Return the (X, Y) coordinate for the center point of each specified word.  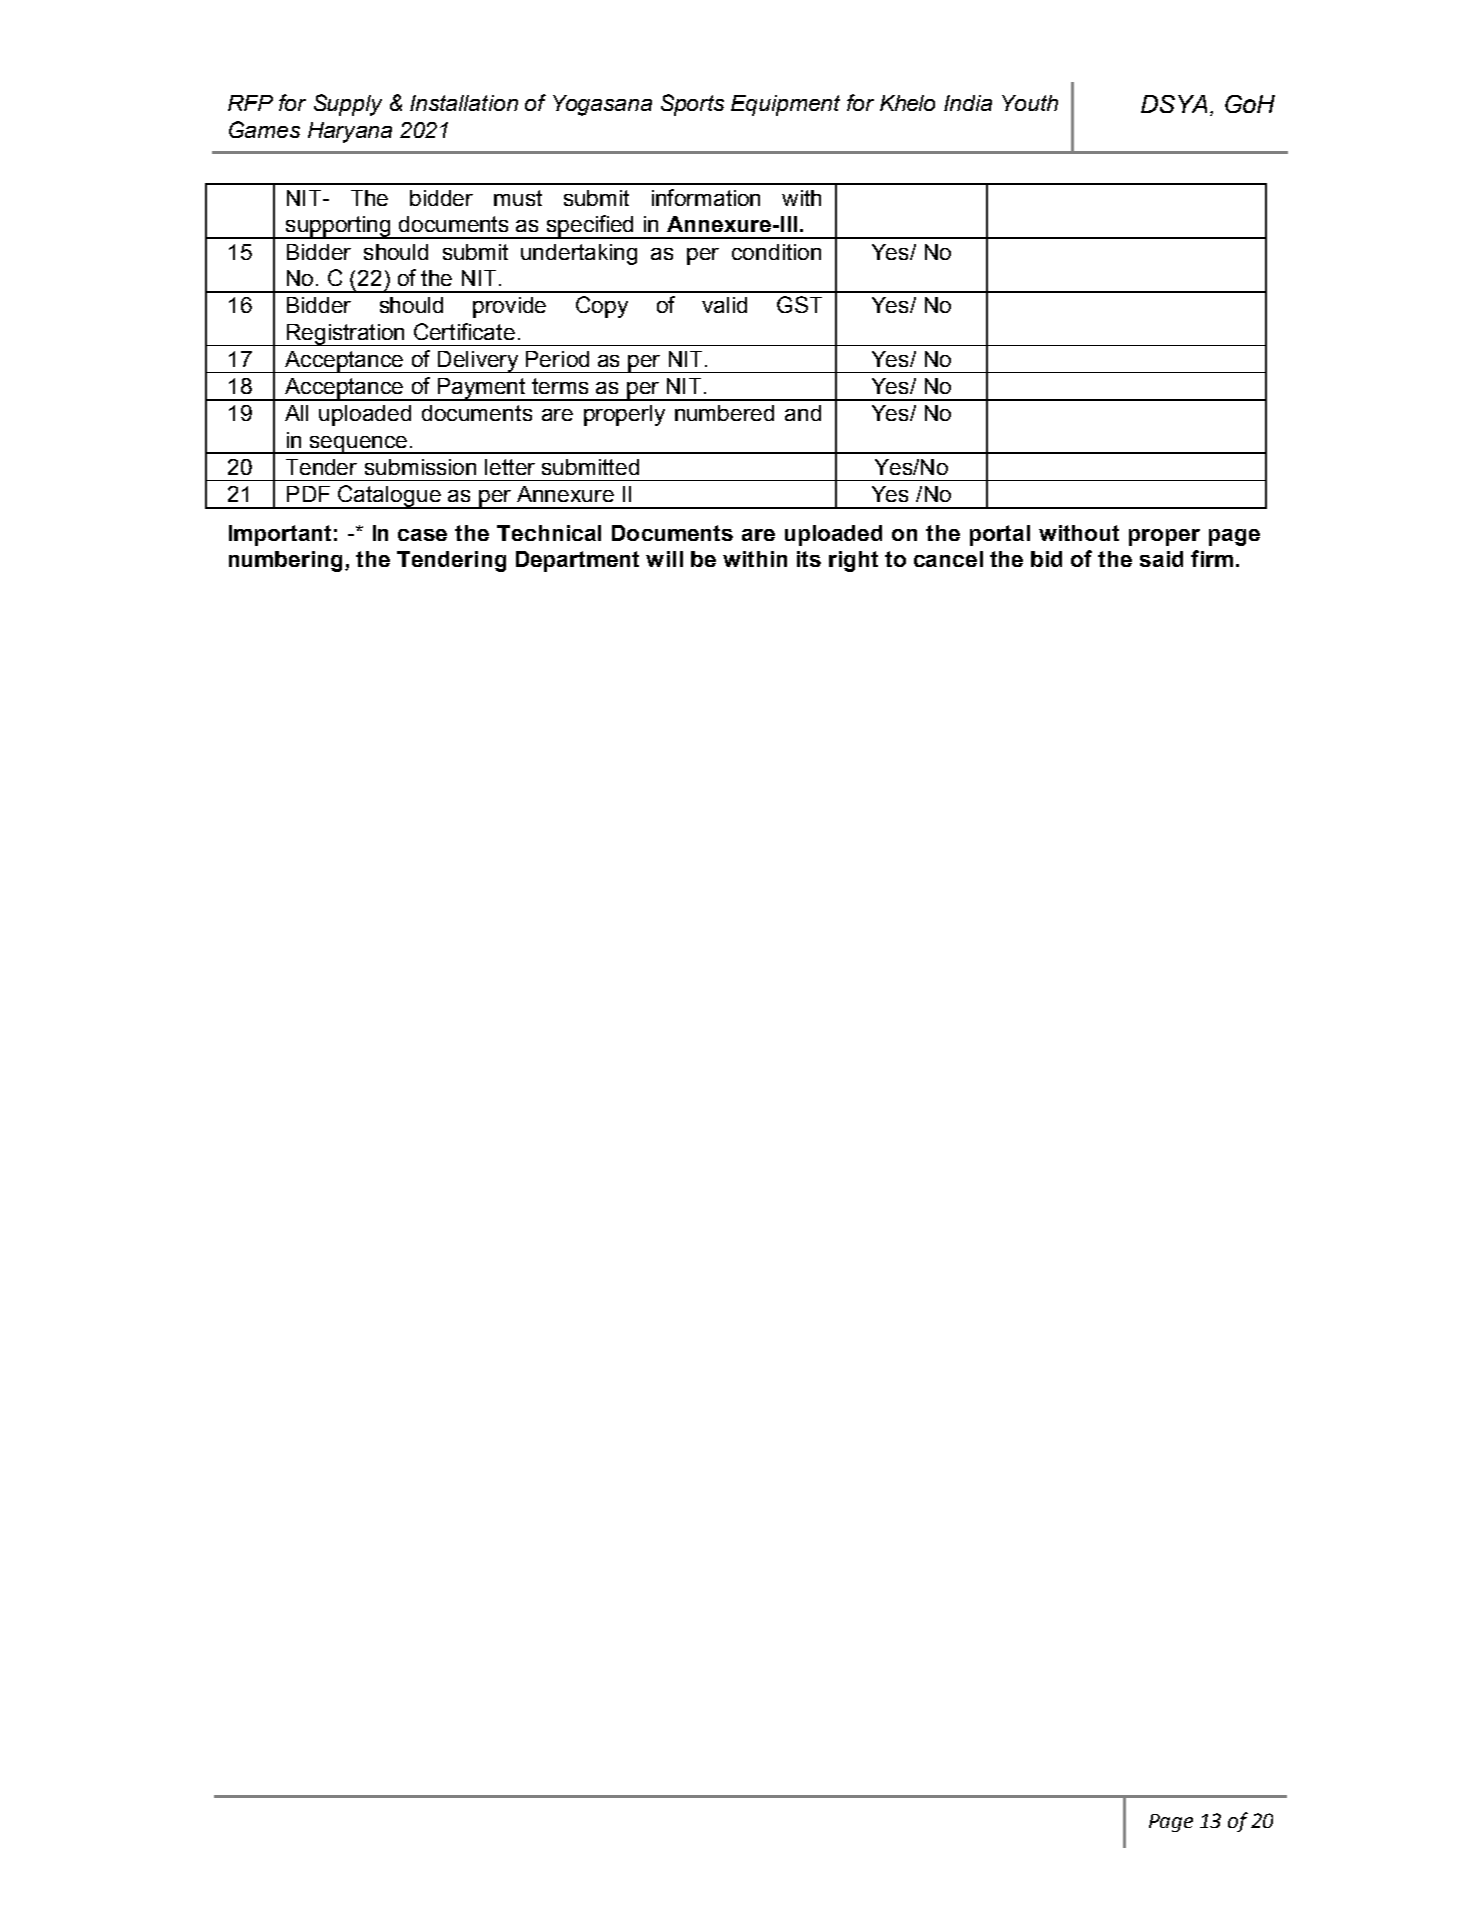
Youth (1030, 103)
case (422, 535)
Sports (692, 105)
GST (799, 304)
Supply (348, 105)
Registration (346, 335)
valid (724, 305)
